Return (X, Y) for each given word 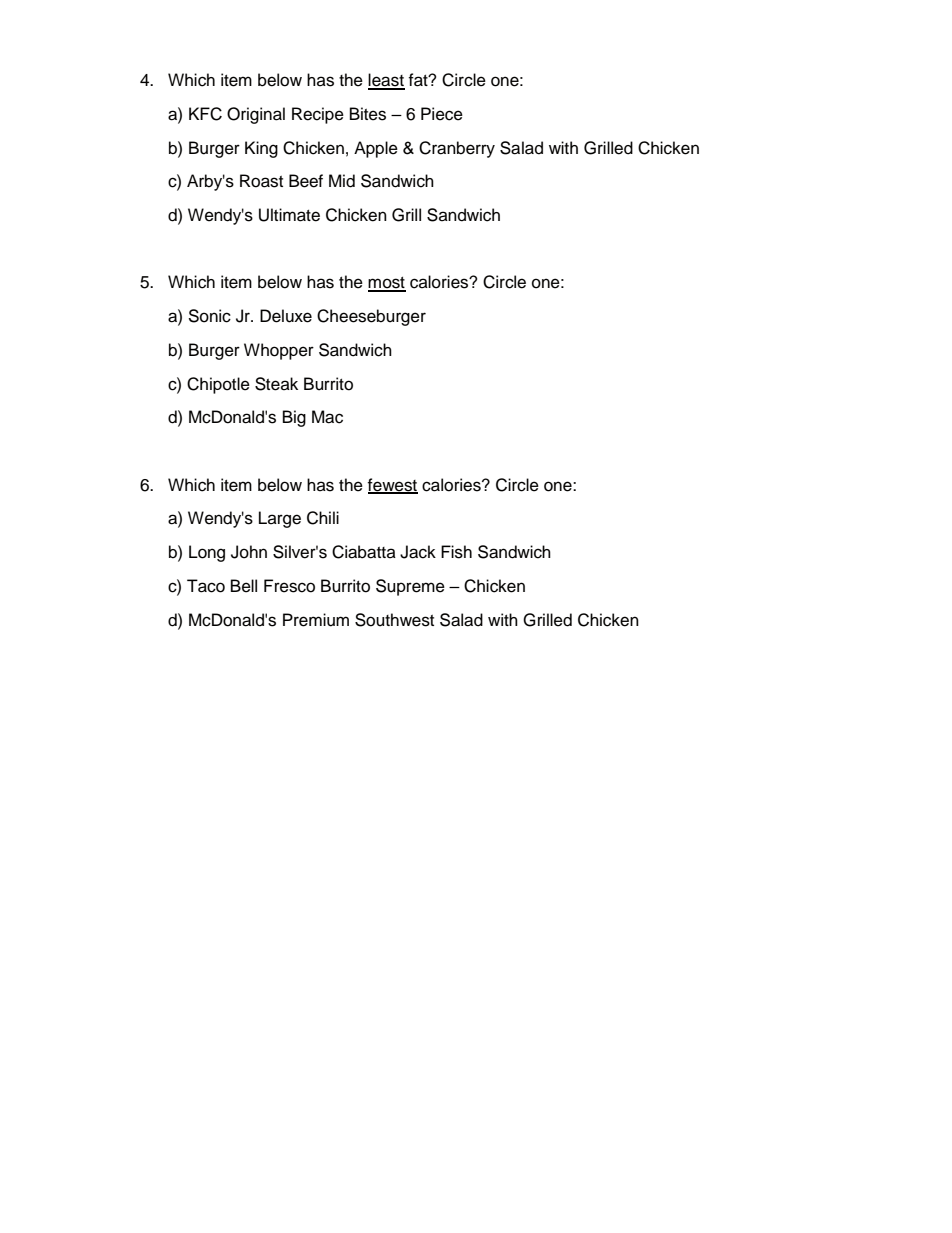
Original (256, 115)
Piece (442, 114)
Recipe (318, 115)
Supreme (410, 587)
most (387, 284)
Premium (316, 620)
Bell (244, 586)
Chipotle (218, 385)
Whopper (279, 351)
